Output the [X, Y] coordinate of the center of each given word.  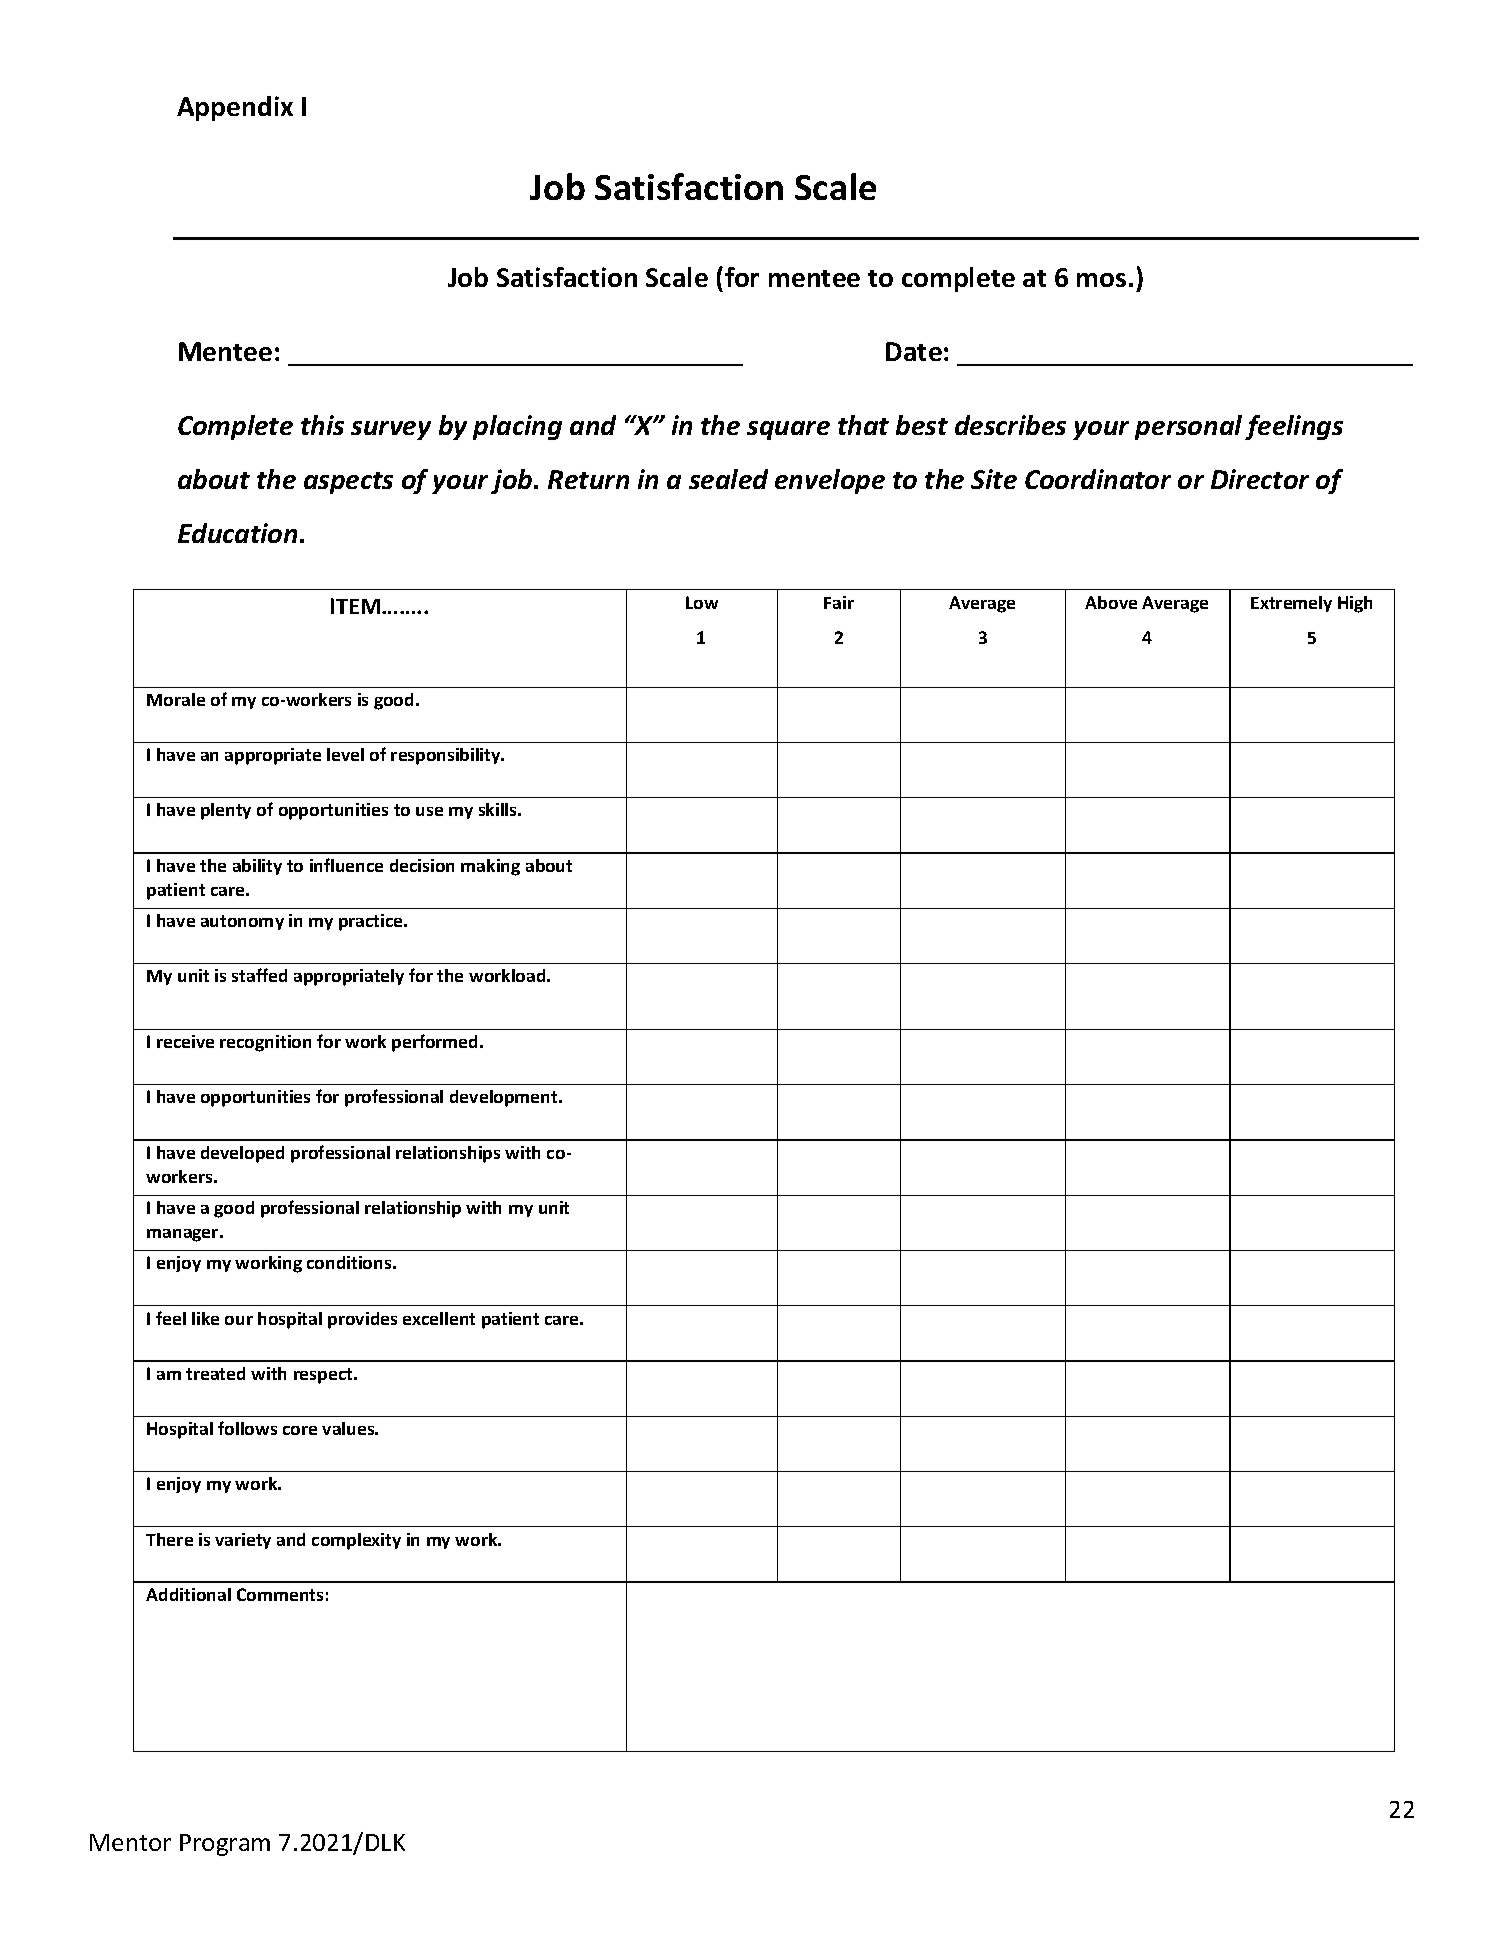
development [505, 1098]
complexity [356, 1541]
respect [324, 1376]
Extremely [1291, 604]
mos [1101, 280]
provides [362, 1320]
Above [1111, 602]
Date [914, 351]
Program [225, 1845]
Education [237, 533]
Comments [280, 1594]
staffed [259, 975]
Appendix [235, 108]
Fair [839, 602]
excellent [439, 1318]
